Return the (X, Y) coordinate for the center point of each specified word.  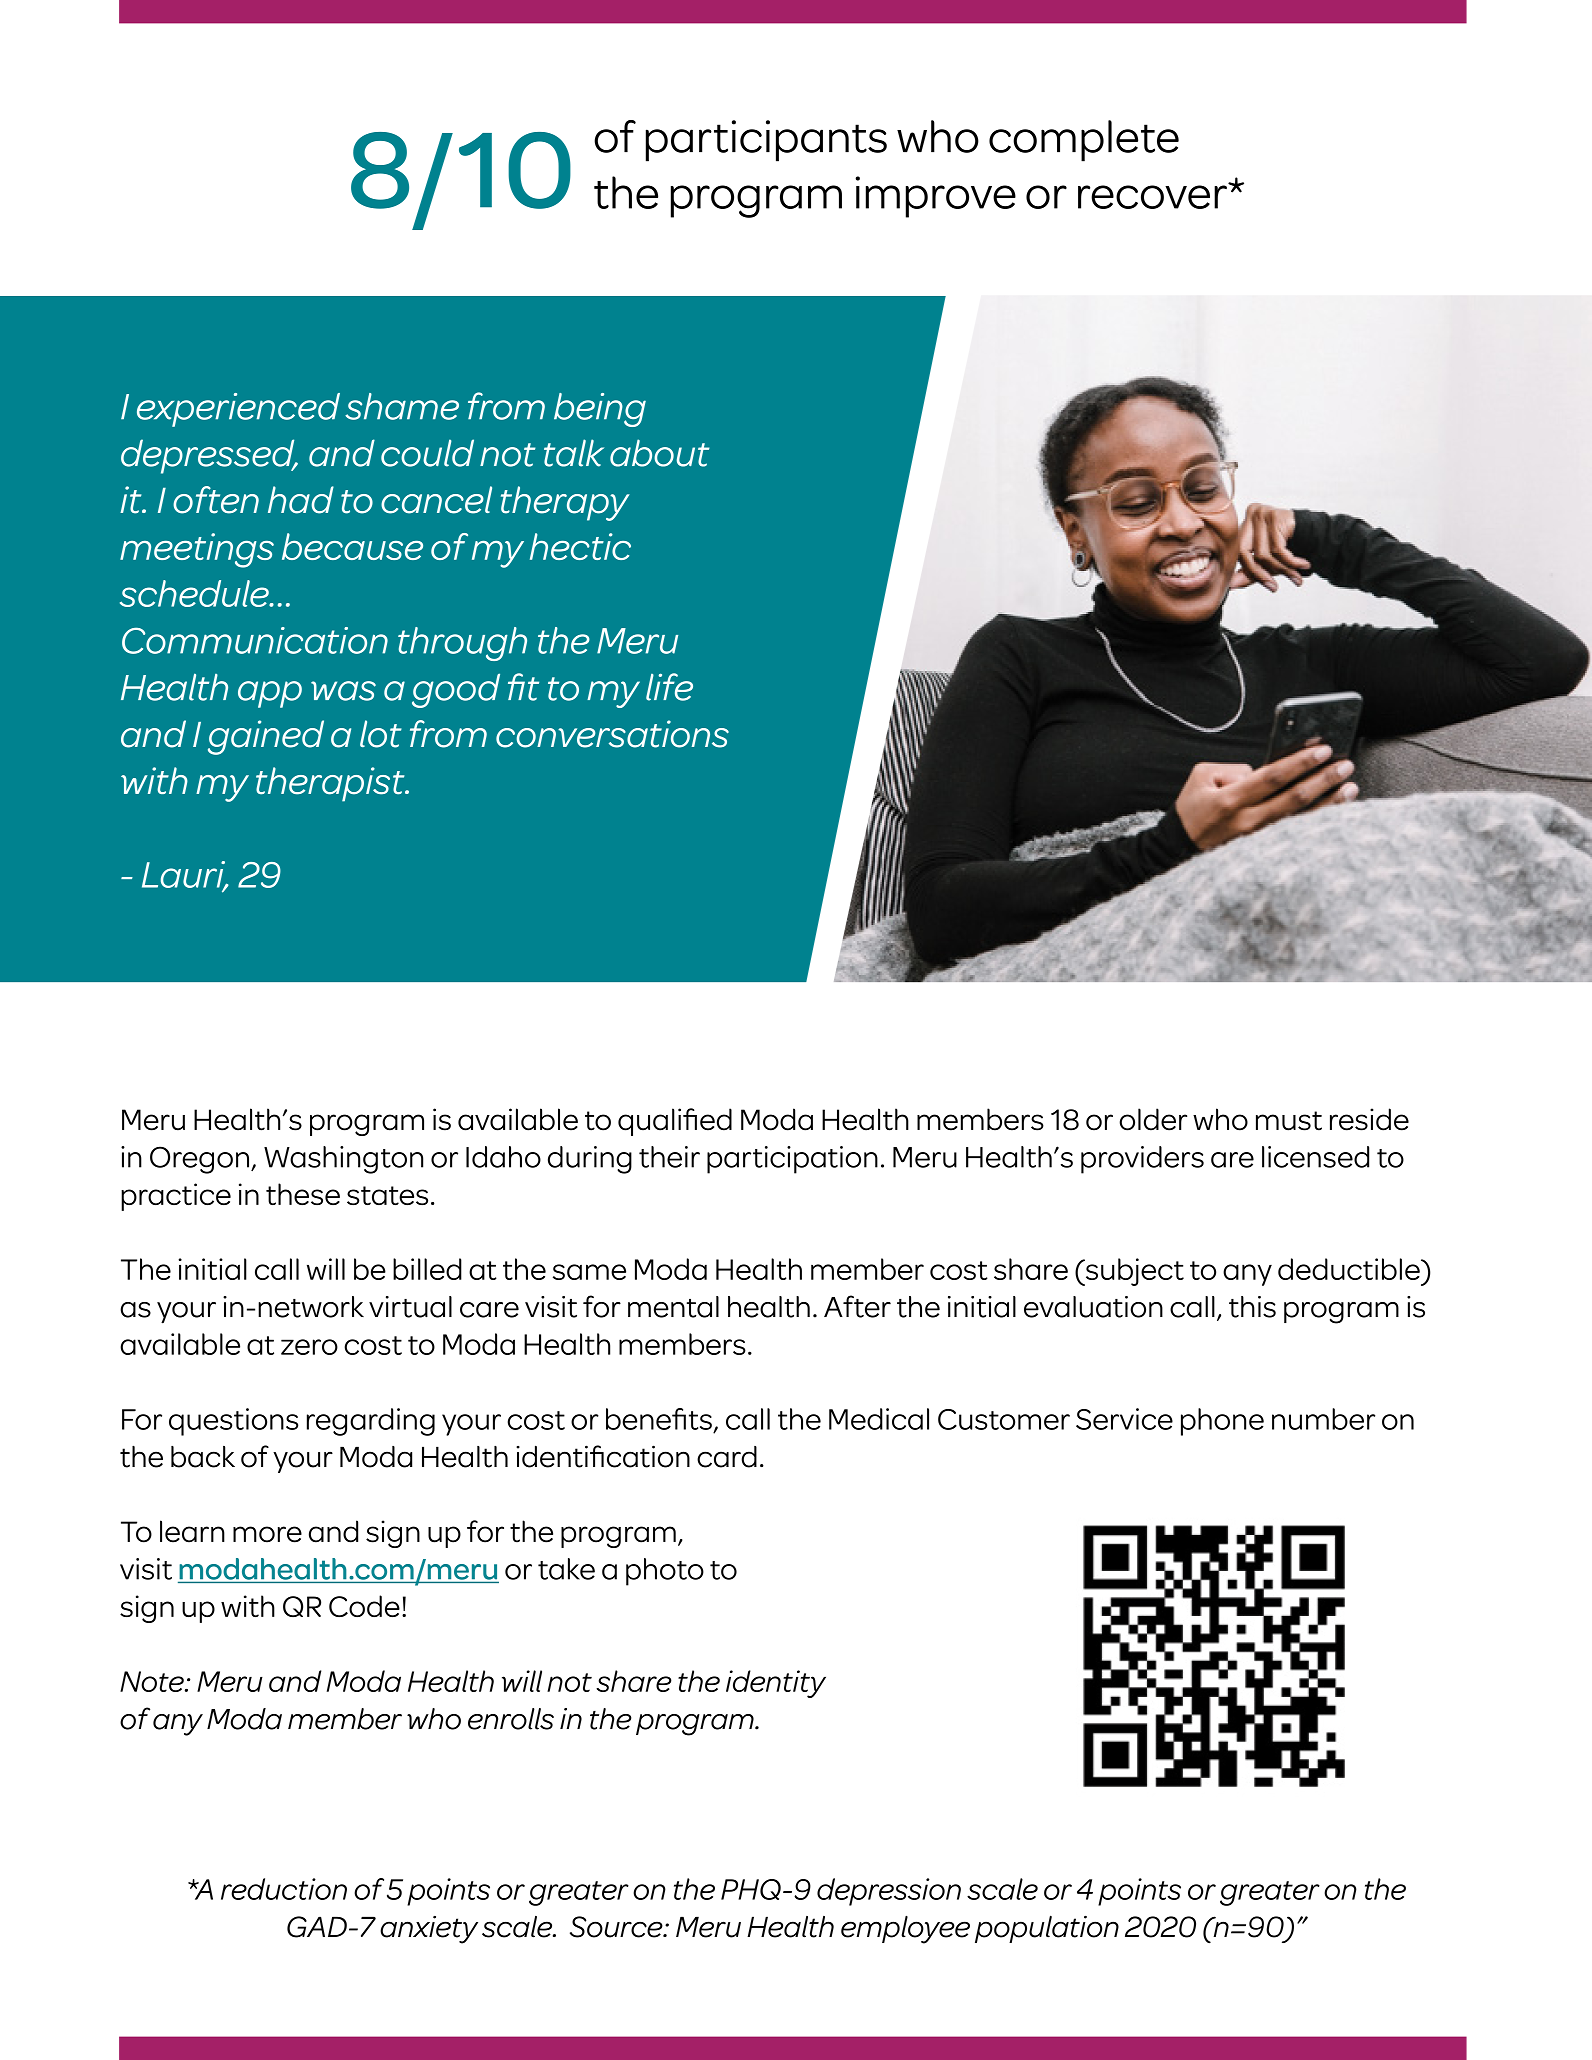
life (669, 687)
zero (309, 1347)
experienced (238, 410)
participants (766, 141)
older (1153, 1119)
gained (266, 737)
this (1252, 1307)
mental (673, 1307)
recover (1153, 196)
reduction (284, 1889)
